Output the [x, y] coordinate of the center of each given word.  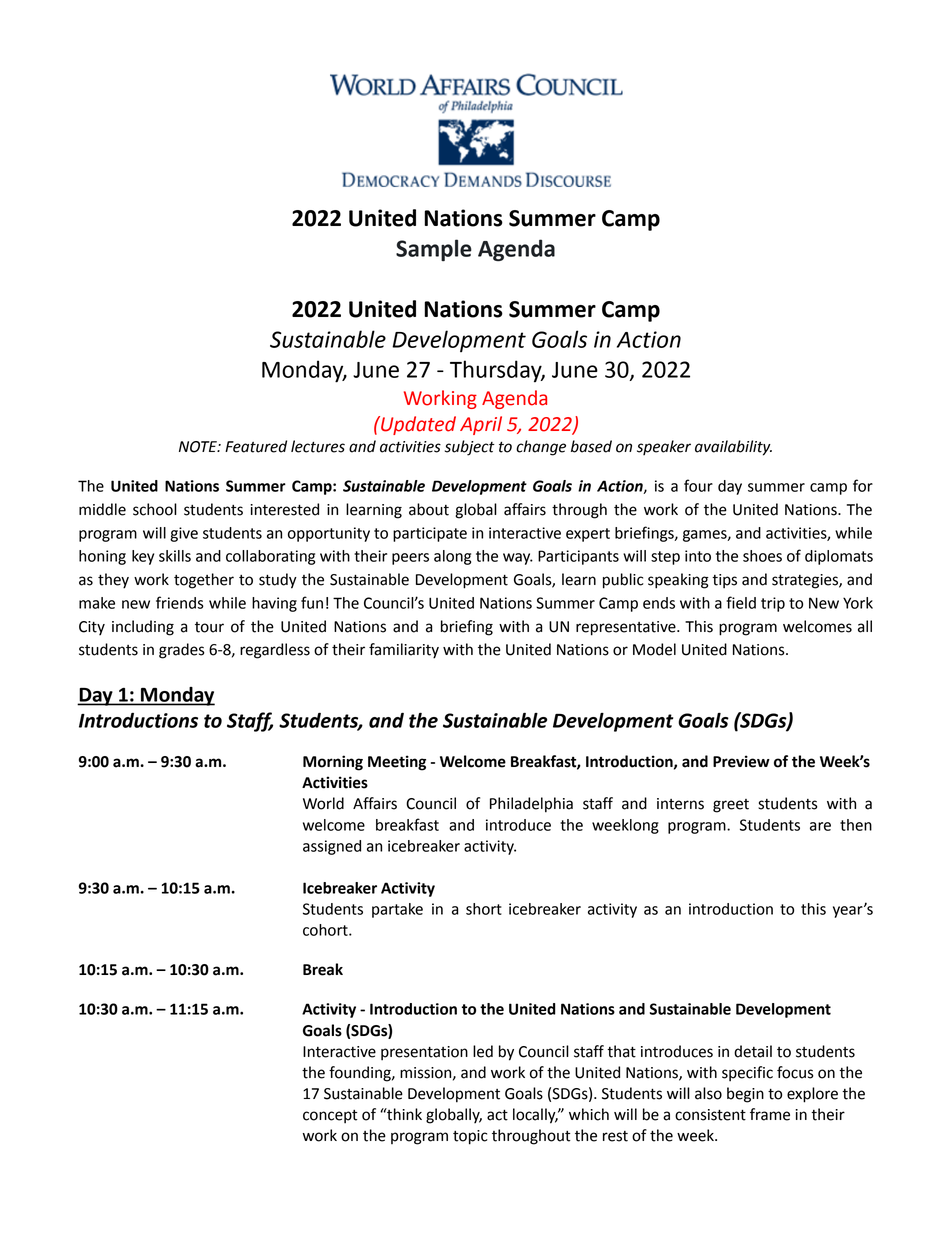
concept [330, 1117]
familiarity [404, 651]
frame [770, 1114]
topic [470, 1137]
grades [182, 651]
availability [733, 448]
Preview [741, 761]
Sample [434, 250]
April [481, 425]
